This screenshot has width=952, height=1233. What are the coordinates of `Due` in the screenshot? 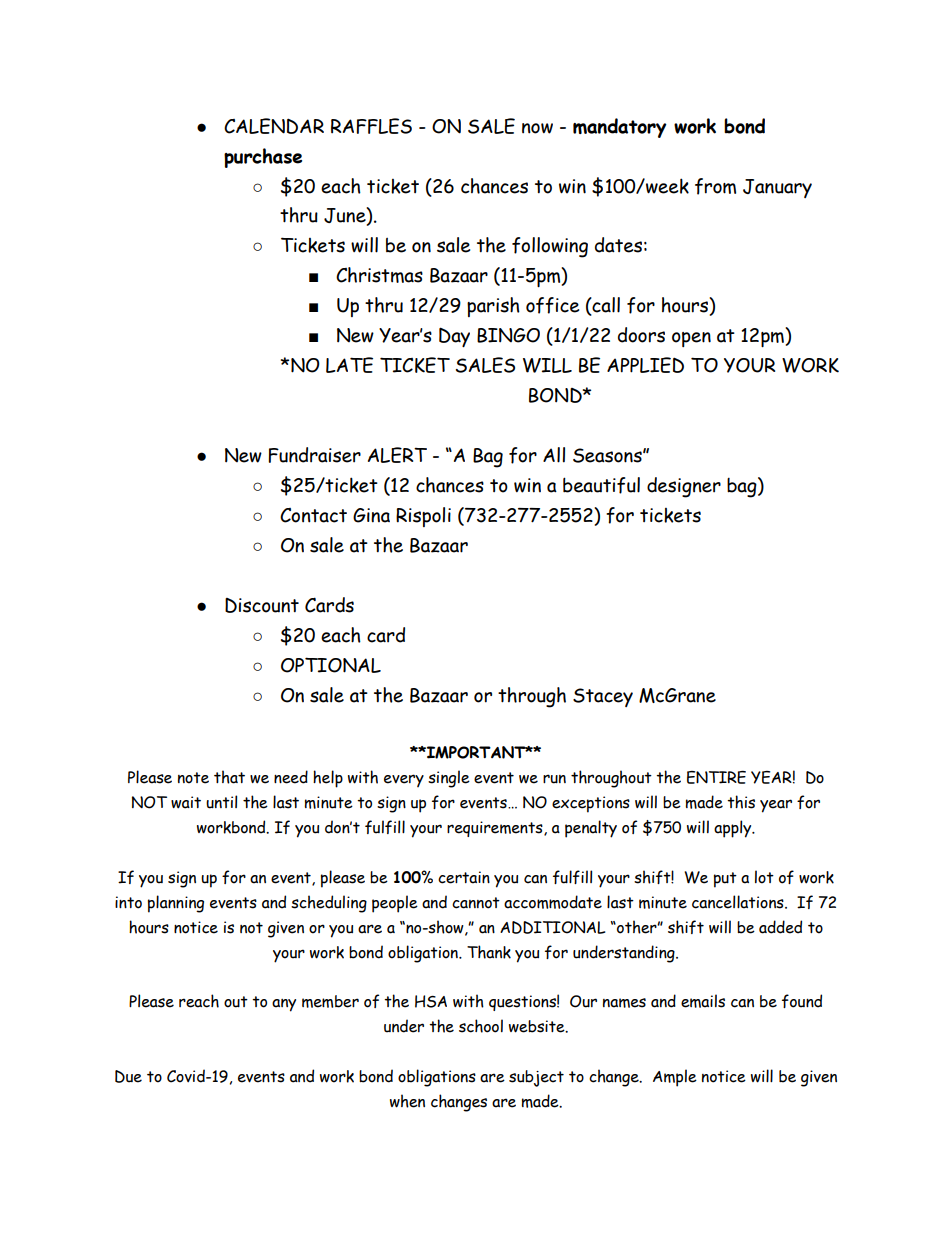 It's located at (128, 1076).
